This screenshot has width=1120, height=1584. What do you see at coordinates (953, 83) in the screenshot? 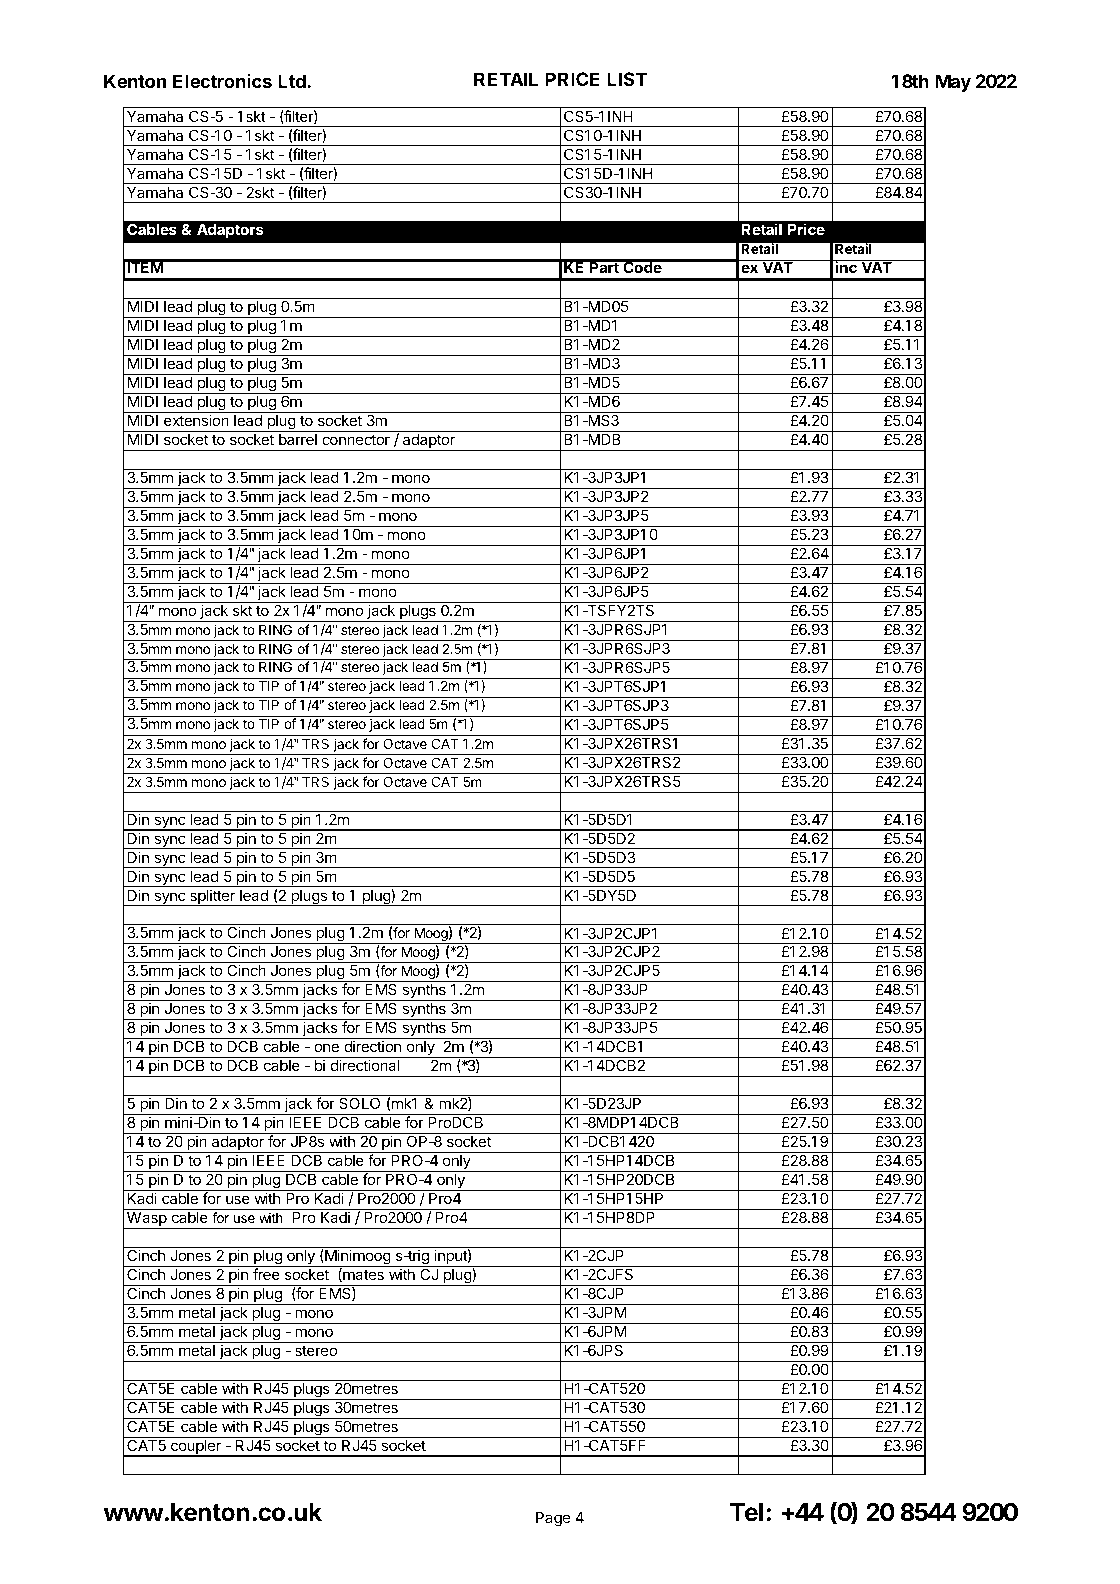
I see `May` at bounding box center [953, 83].
